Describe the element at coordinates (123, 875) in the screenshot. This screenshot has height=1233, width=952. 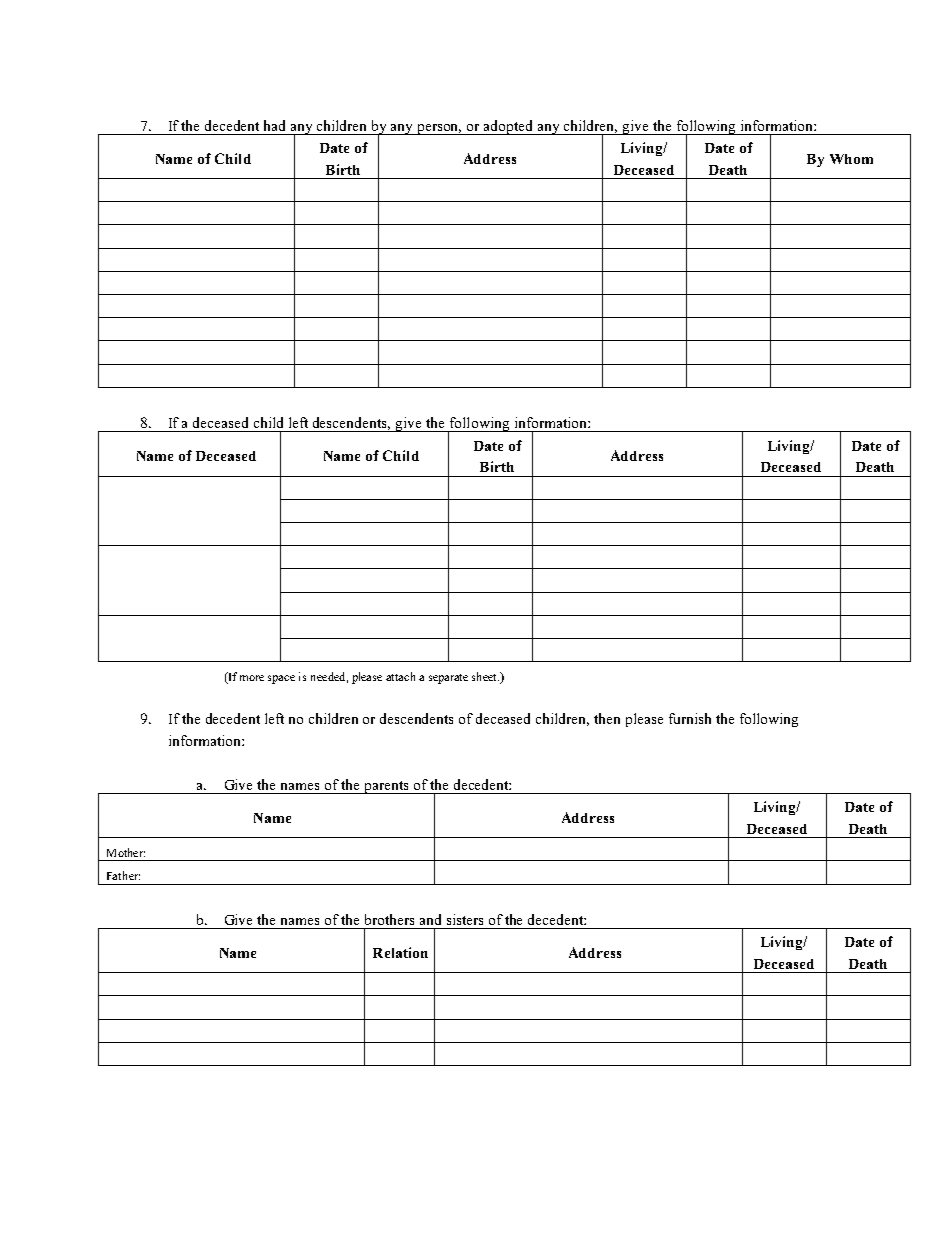
I see `Father` at that location.
